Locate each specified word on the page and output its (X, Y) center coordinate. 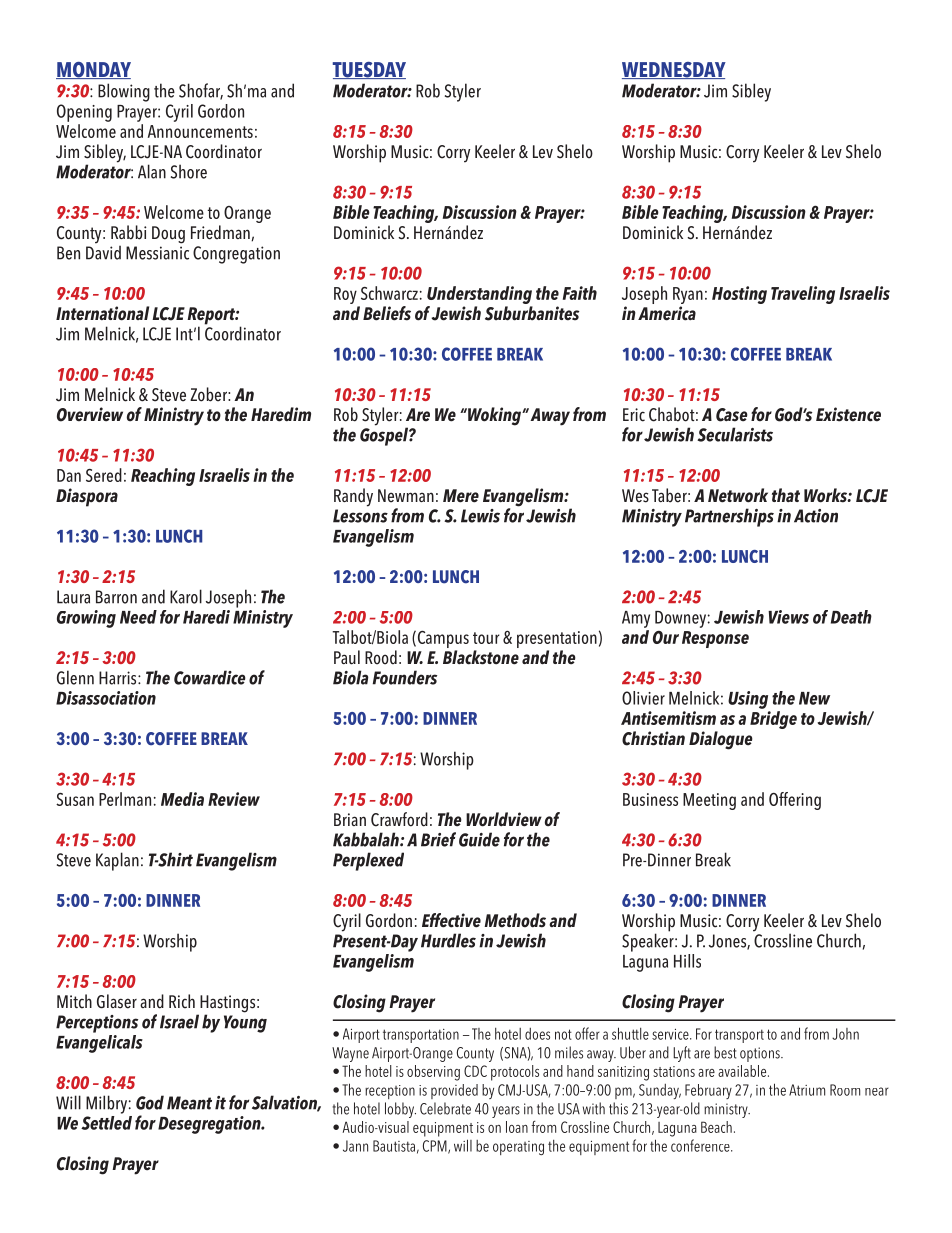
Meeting (709, 801)
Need (138, 617)
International (102, 313)
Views (788, 617)
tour (486, 638)
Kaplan (117, 861)
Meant (189, 1103)
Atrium (807, 1090)
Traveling (803, 295)
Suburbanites (532, 313)
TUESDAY (369, 70)
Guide (479, 839)
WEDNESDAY (674, 70)
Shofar (201, 91)
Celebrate (445, 1108)
